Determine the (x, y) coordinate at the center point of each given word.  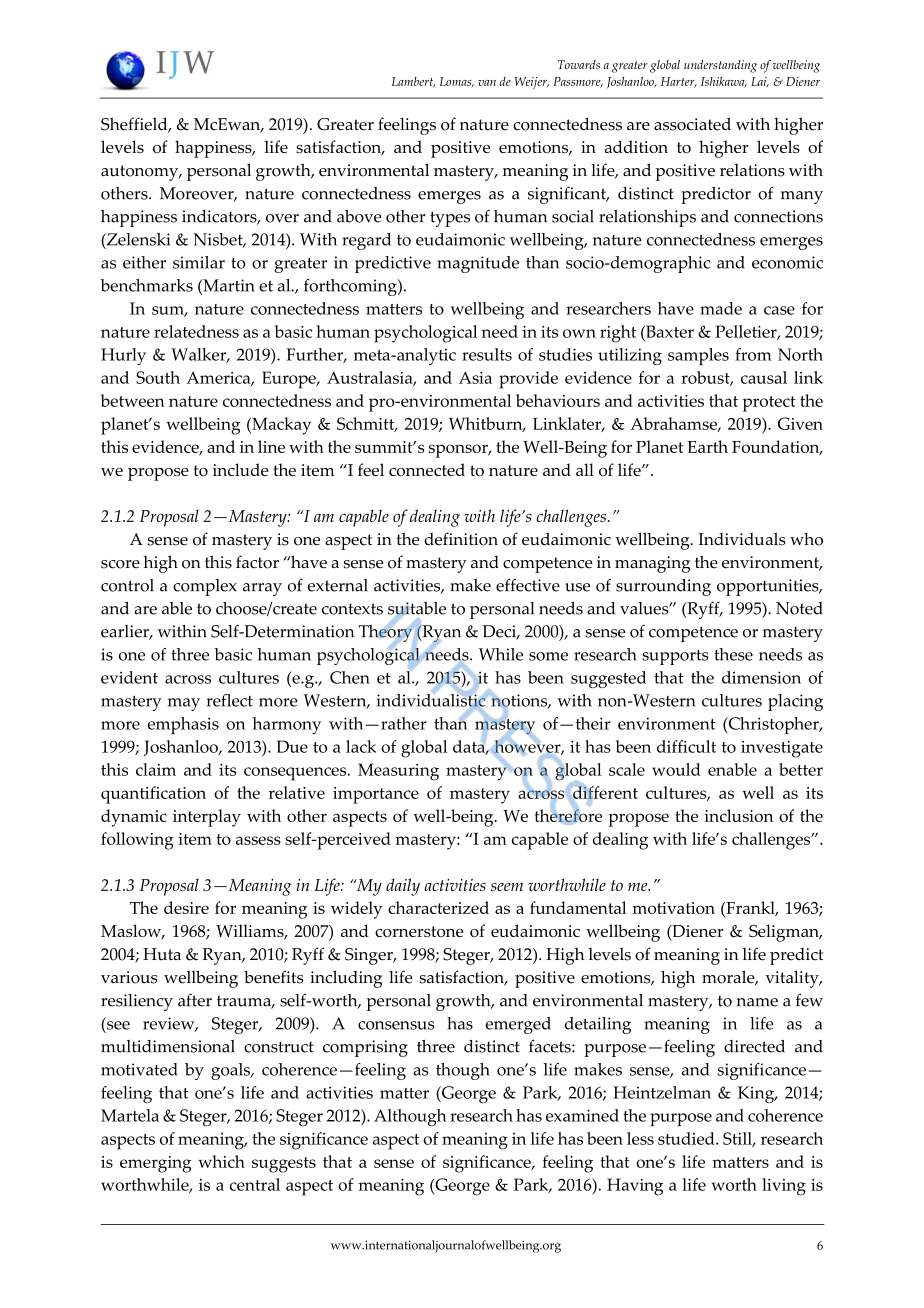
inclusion (738, 815)
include (241, 469)
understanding (720, 66)
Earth (708, 446)
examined (582, 1115)
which (221, 1161)
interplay (207, 818)
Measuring (398, 772)
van (487, 83)
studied (687, 1138)
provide (528, 380)
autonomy (141, 173)
